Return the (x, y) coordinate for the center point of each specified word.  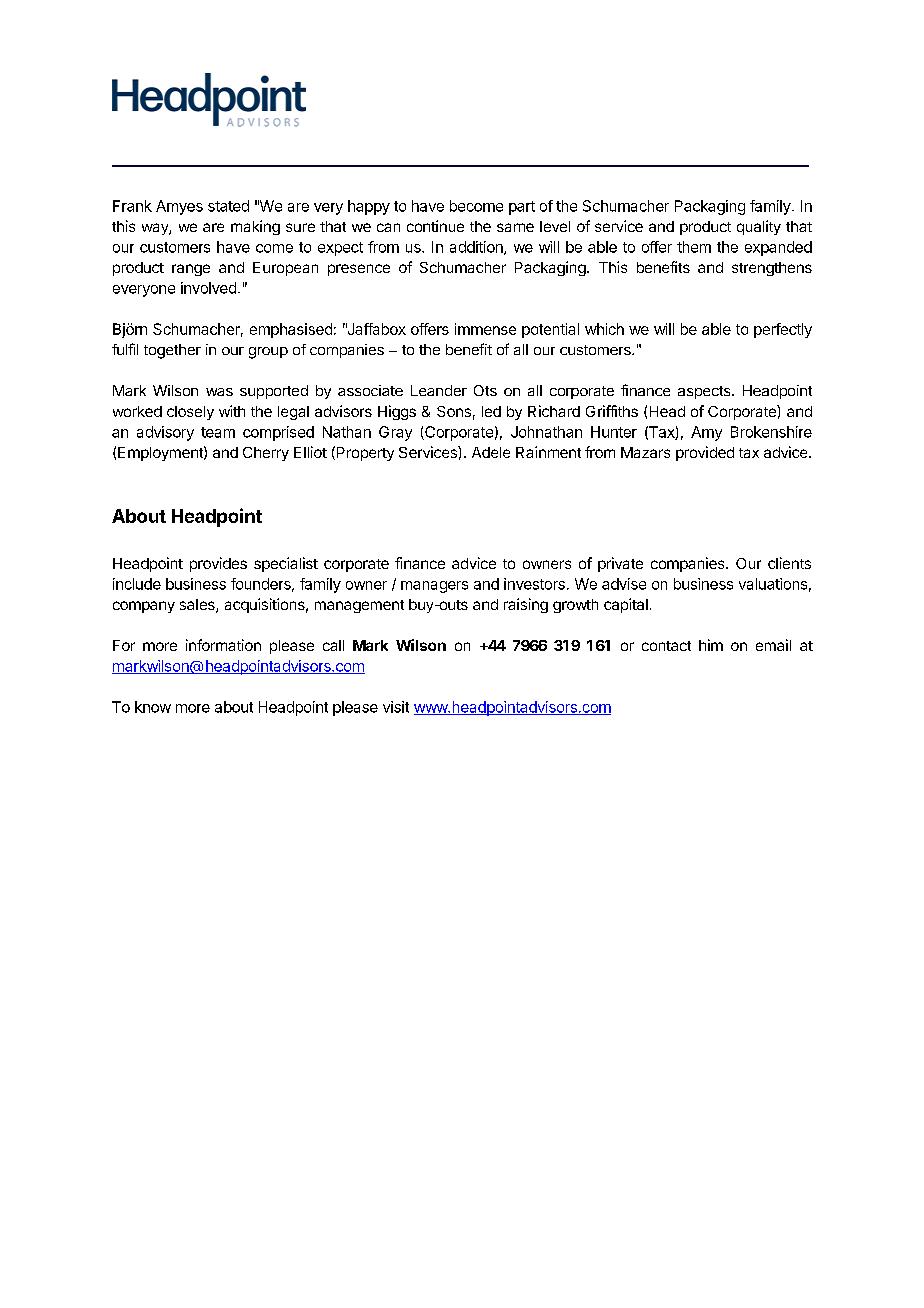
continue (435, 226)
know (153, 707)
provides (218, 564)
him (711, 645)
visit (396, 707)
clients (789, 563)
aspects (705, 392)
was (219, 392)
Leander (439, 390)
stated (228, 206)
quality (759, 227)
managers (434, 587)
